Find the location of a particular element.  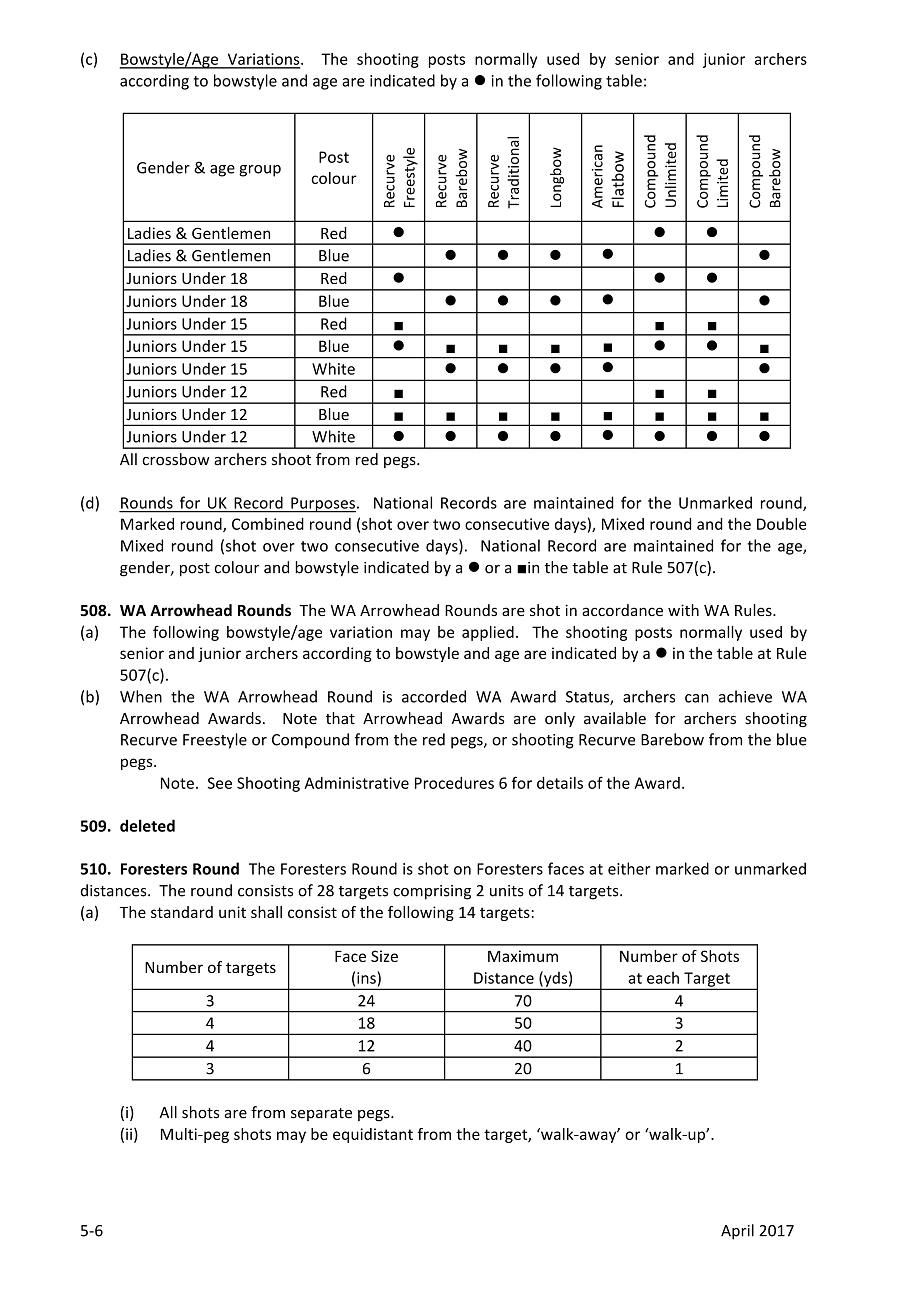

Combined is located at coordinates (268, 524).
